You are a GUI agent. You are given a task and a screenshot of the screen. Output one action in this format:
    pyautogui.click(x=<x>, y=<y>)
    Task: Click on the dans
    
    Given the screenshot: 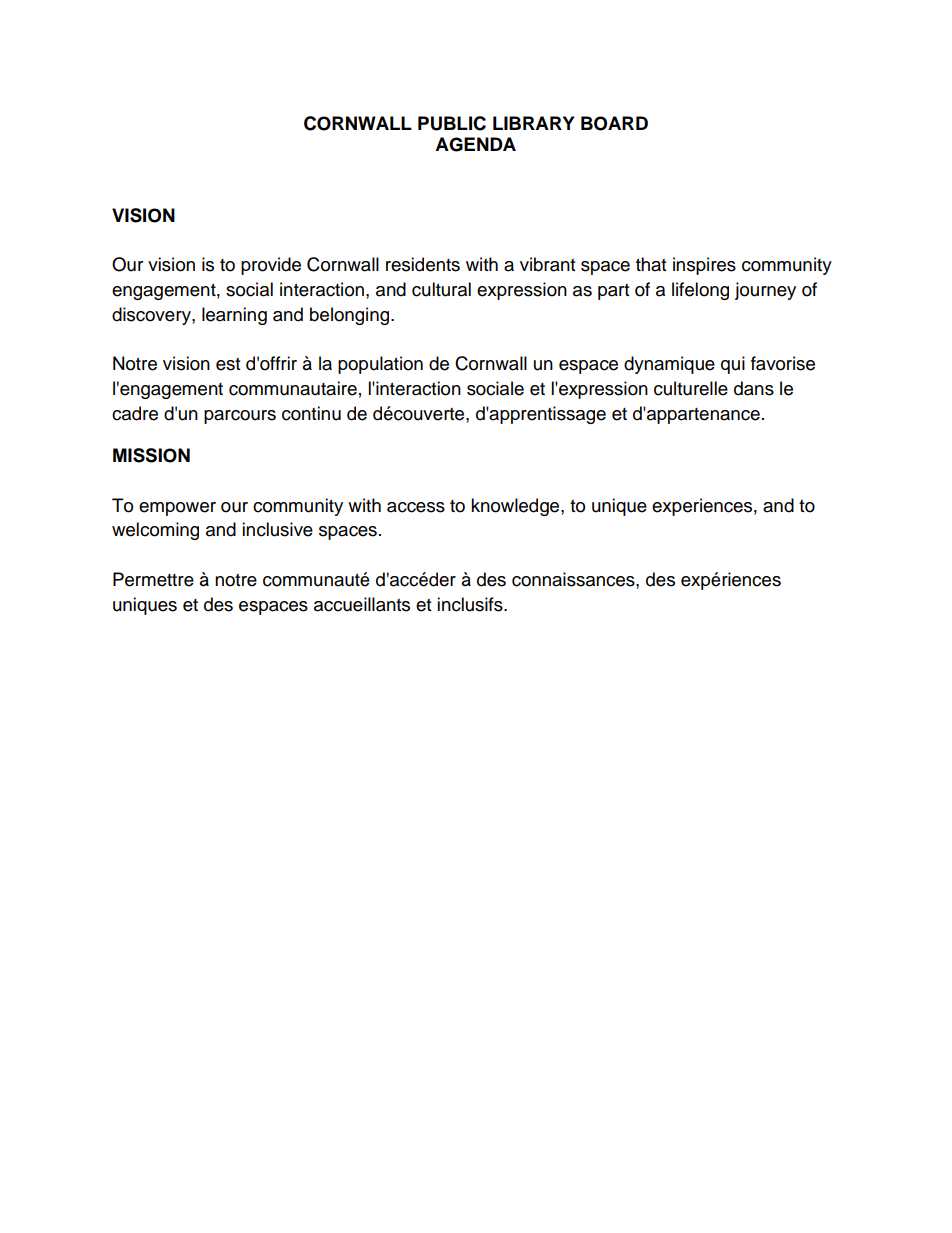 What is the action you would take?
    pyautogui.click(x=754, y=388)
